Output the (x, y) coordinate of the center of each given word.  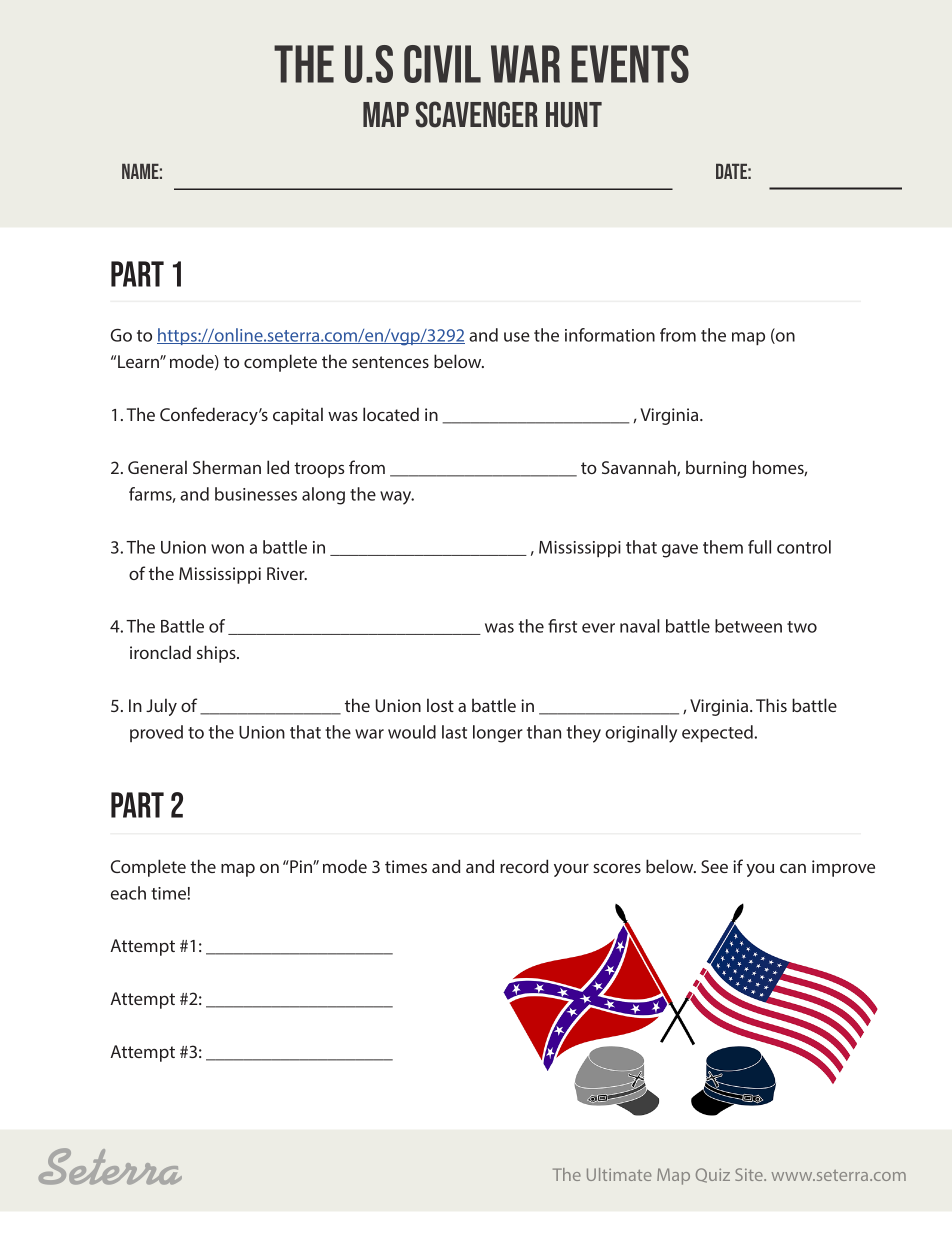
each (128, 893)
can (793, 868)
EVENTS (630, 64)
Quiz (713, 1175)
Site (750, 1174)
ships (217, 654)
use (517, 337)
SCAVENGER (477, 114)
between (748, 626)
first (562, 626)
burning (716, 469)
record (524, 866)
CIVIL (442, 64)
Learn (139, 361)
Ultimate (619, 1174)
